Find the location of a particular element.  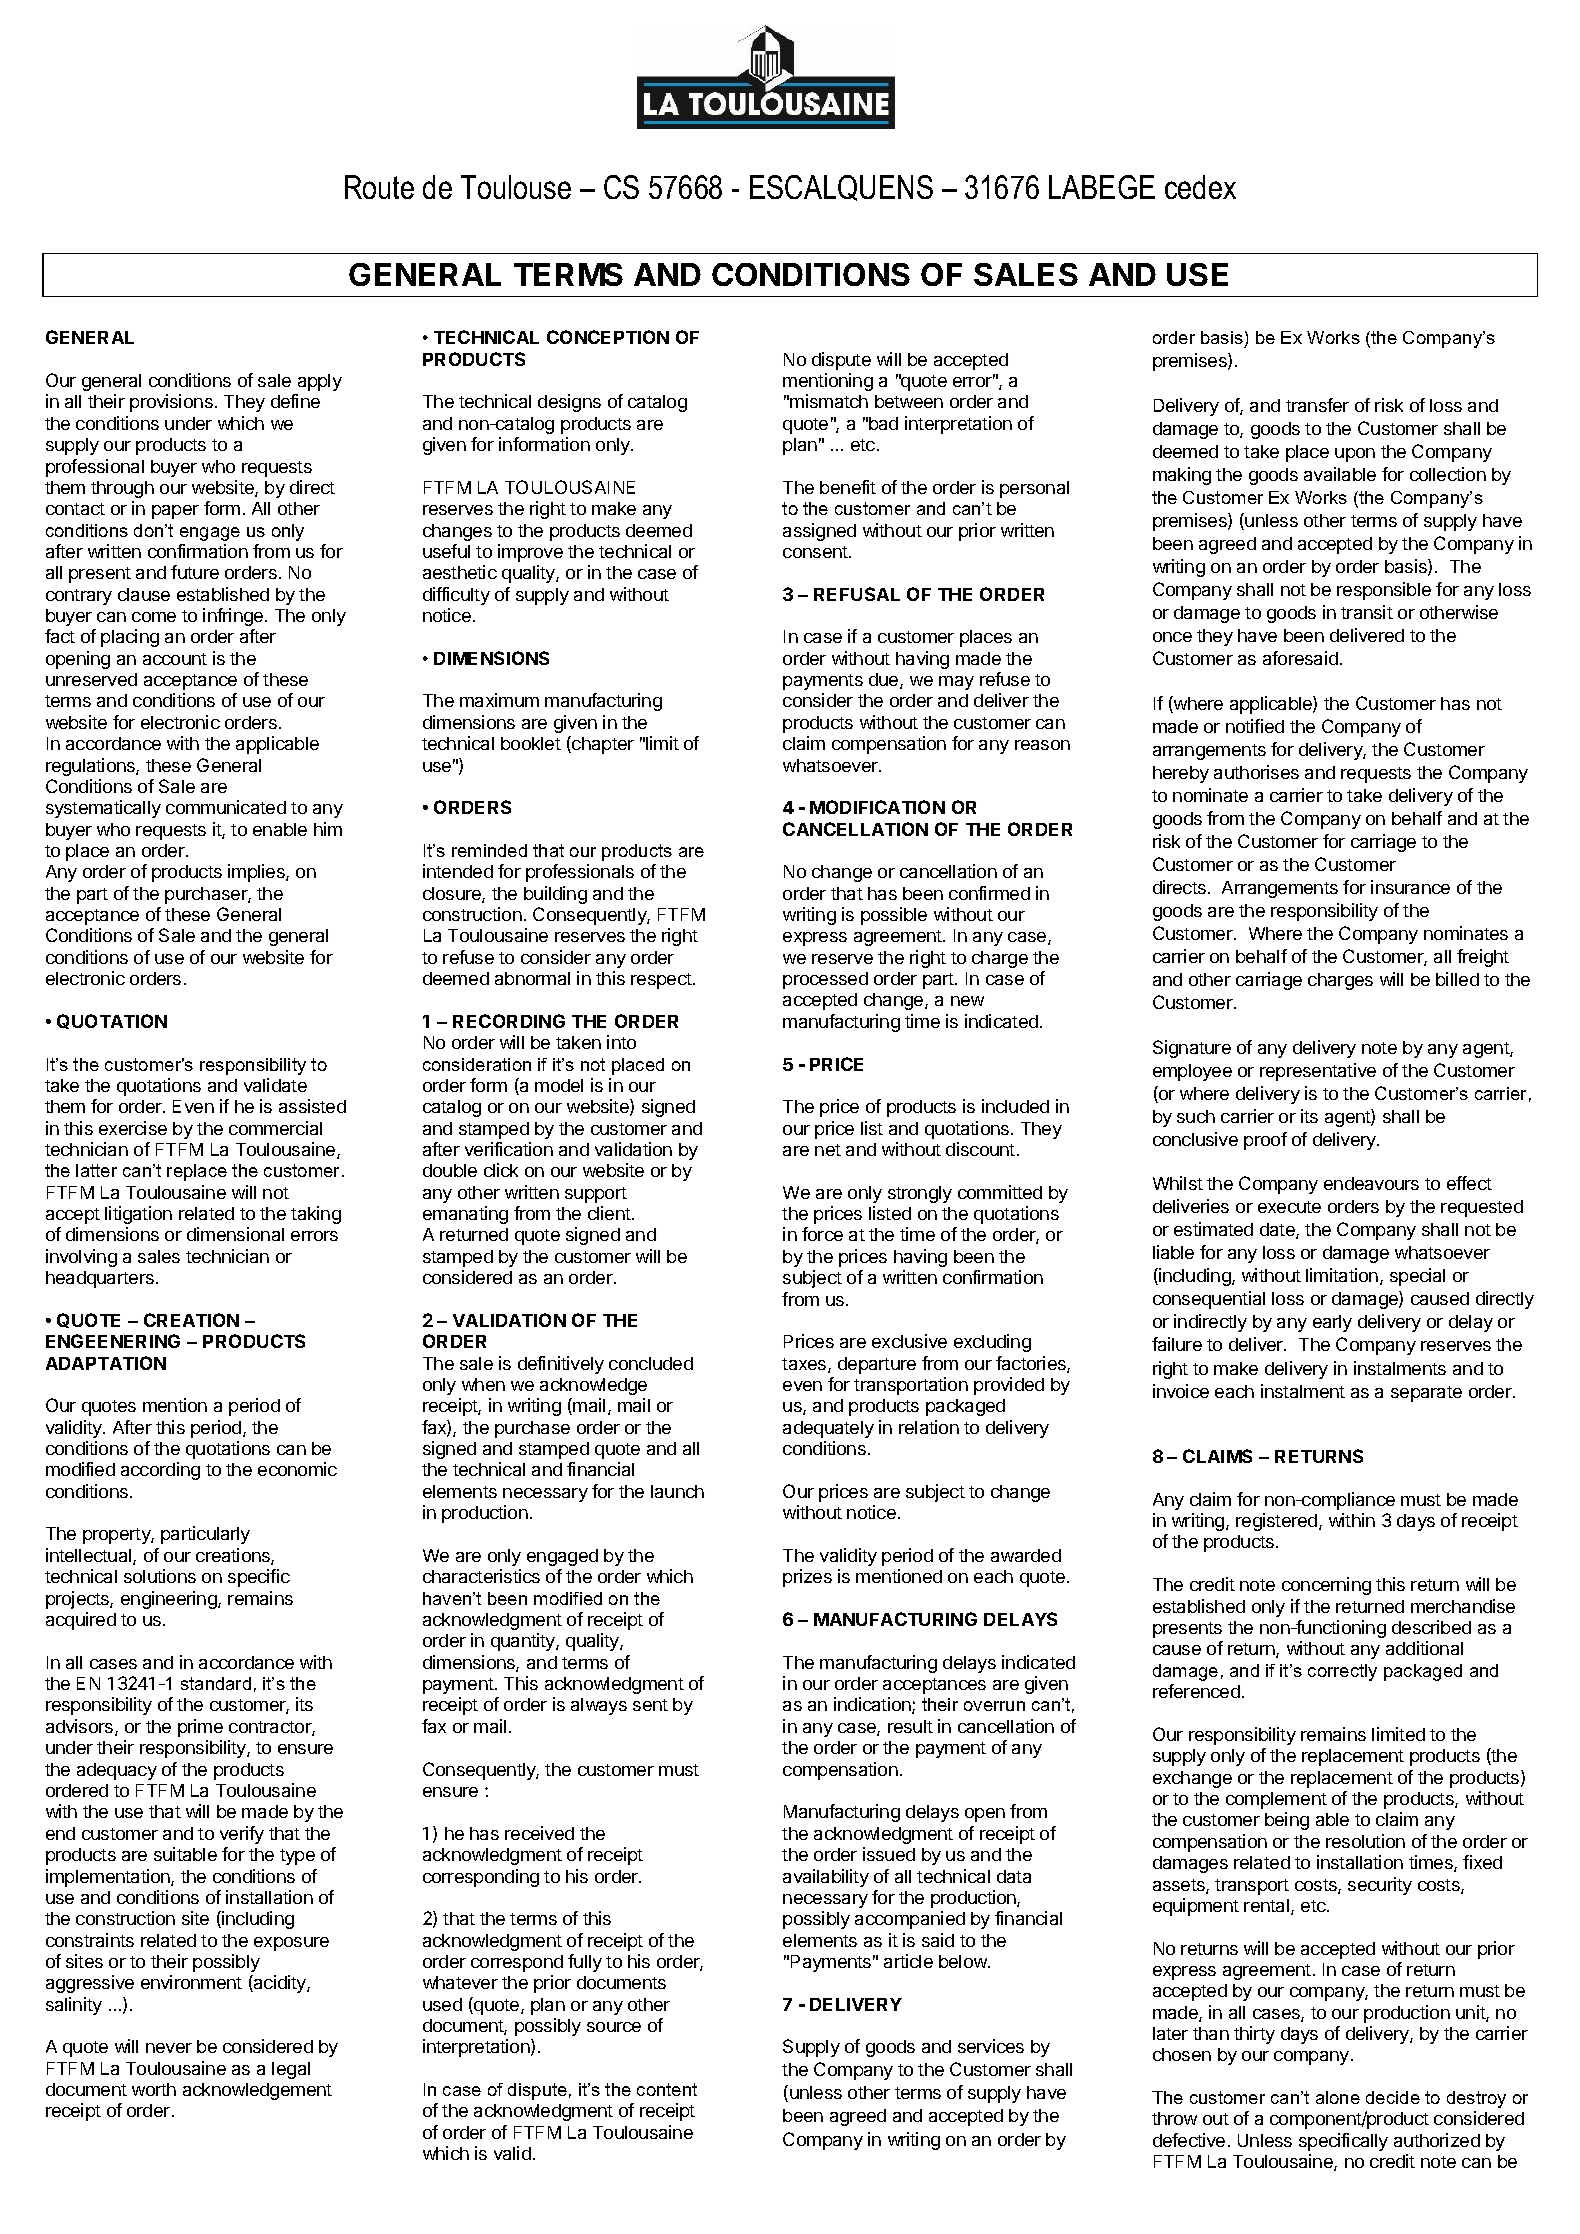

proof is located at coordinates (1265, 1141).
